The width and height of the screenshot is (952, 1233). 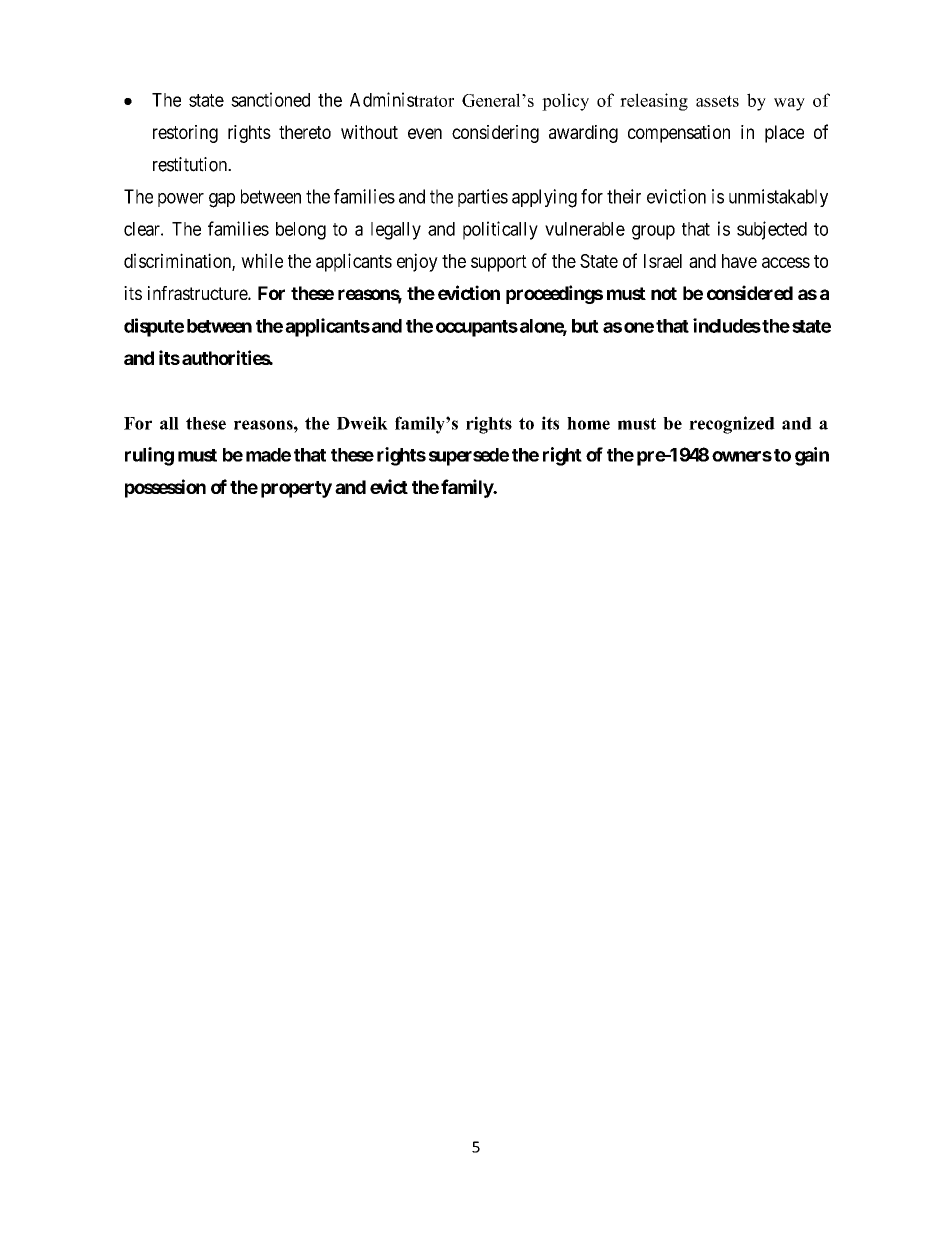 What do you see at coordinates (296, 489) in the screenshot?
I see `property` at bounding box center [296, 489].
